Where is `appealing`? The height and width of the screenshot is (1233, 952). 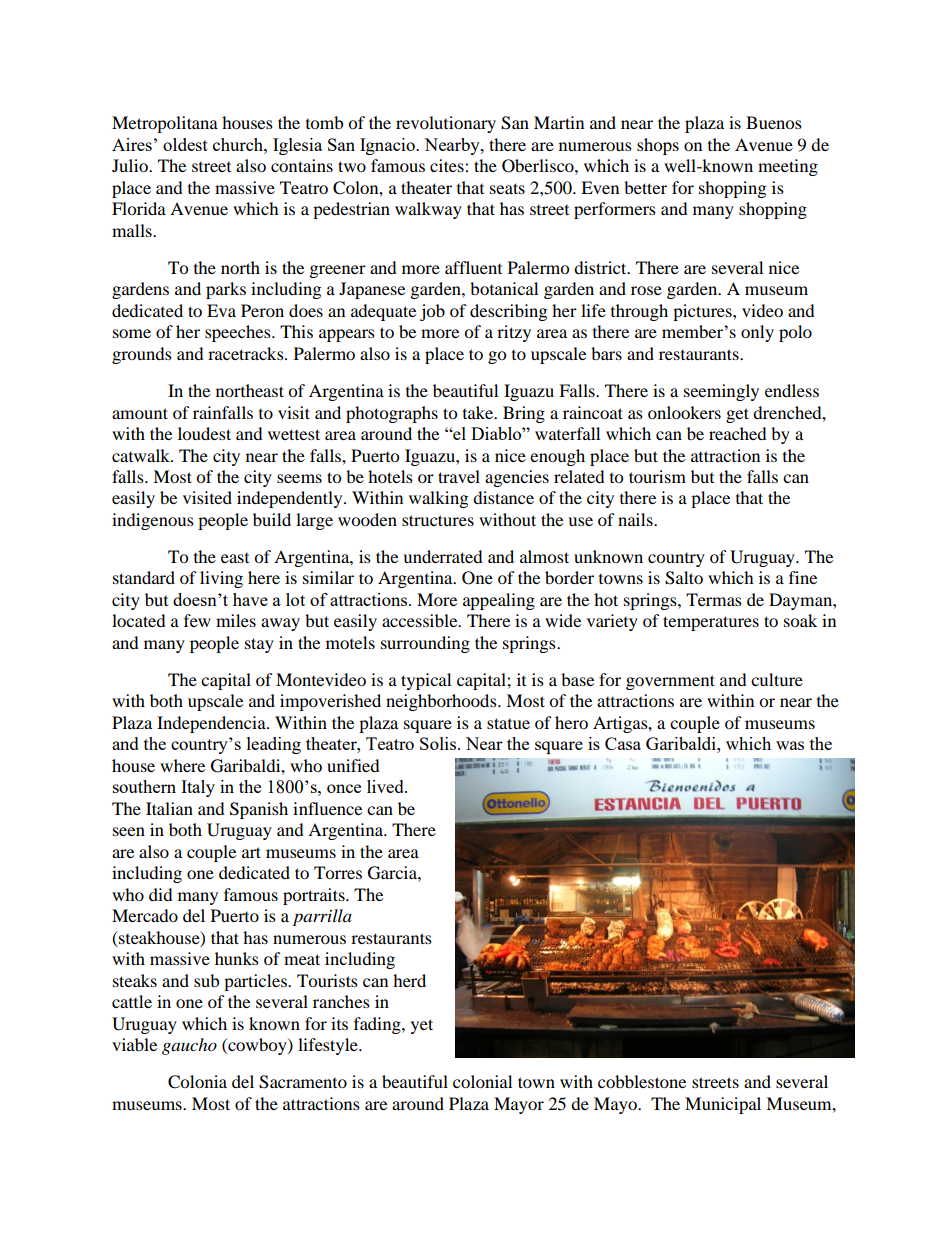
appealing is located at coordinates (499, 601).
